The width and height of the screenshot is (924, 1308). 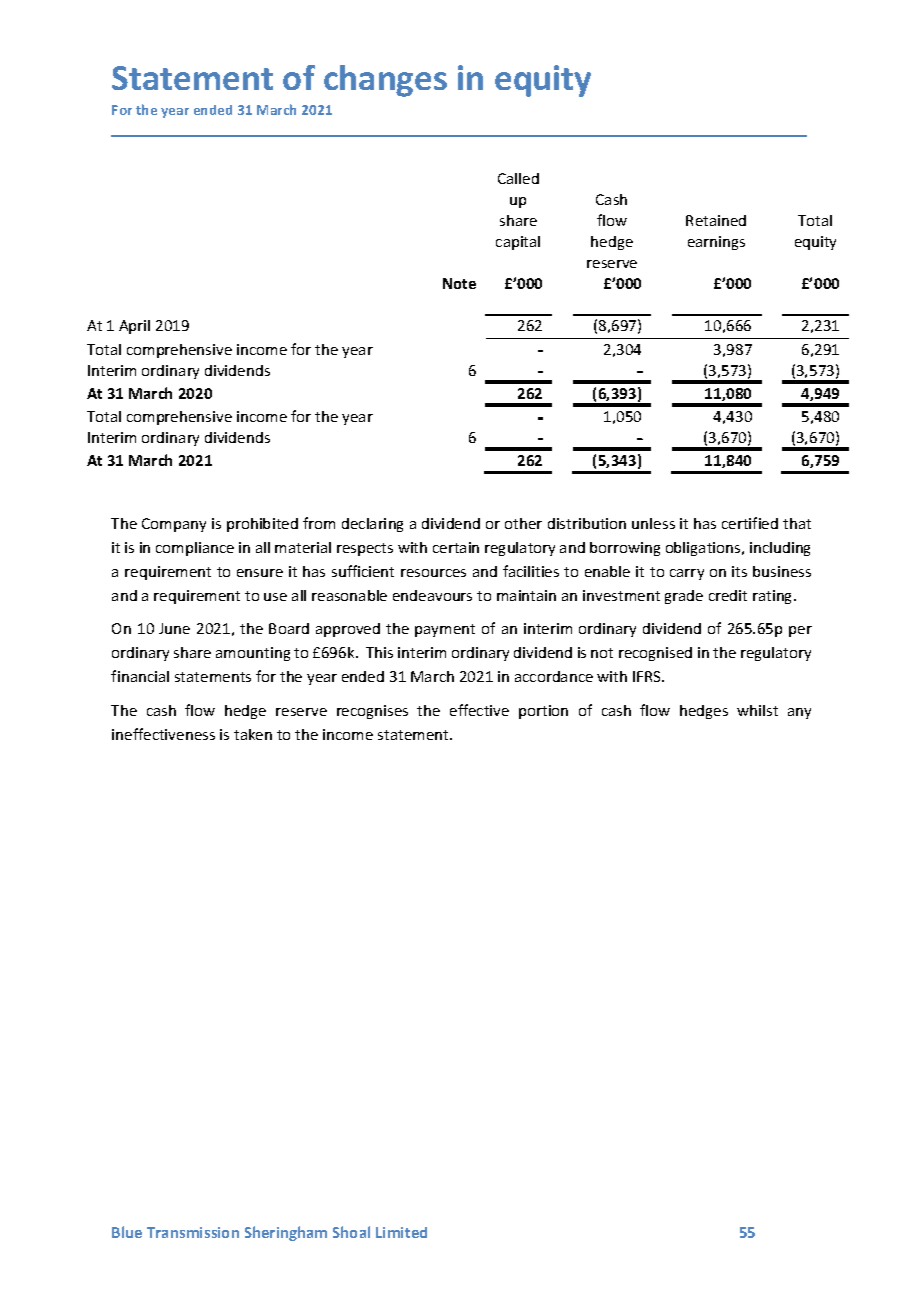 I want to click on Transmission, so click(x=193, y=1232).
